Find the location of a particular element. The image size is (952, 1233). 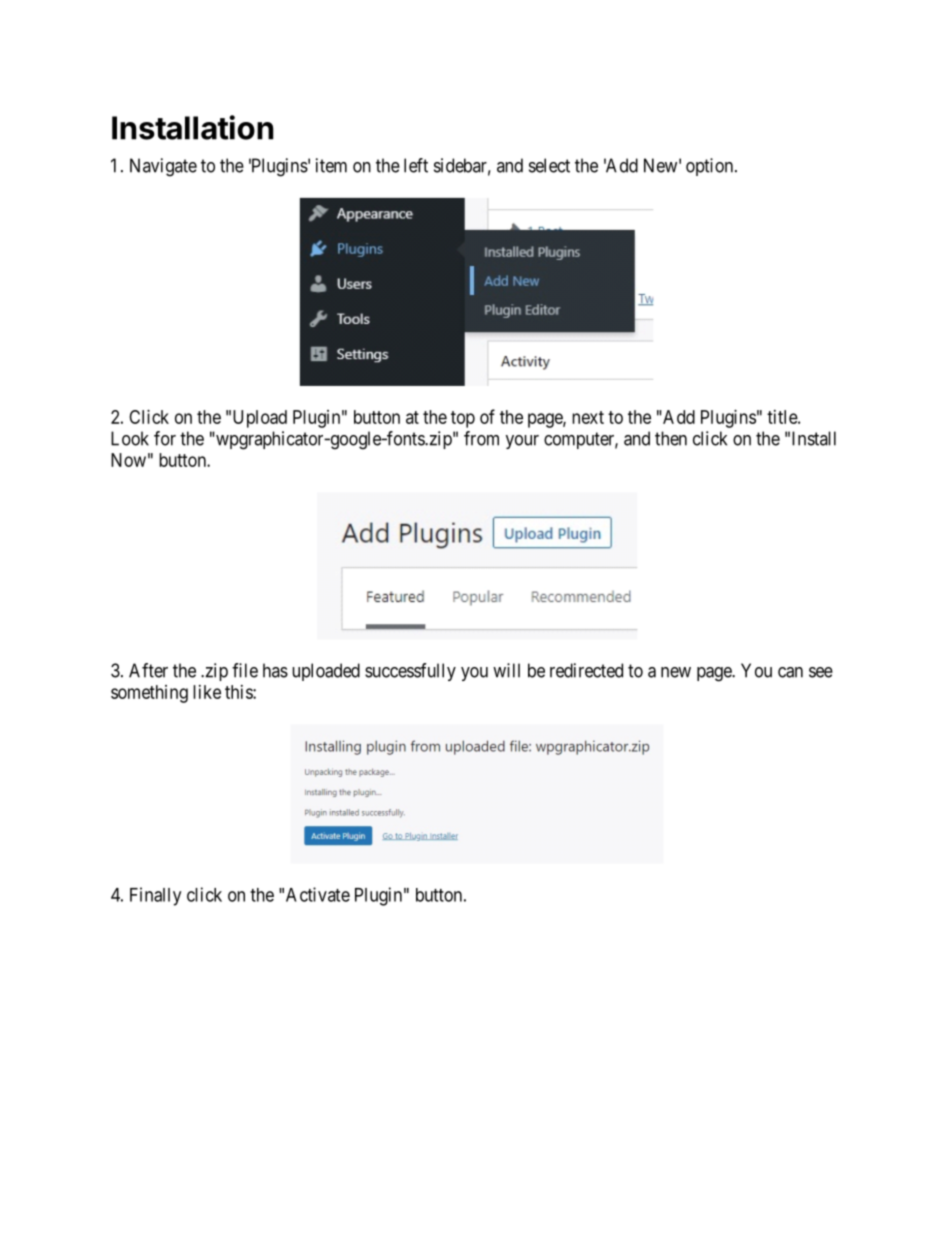

left is located at coordinates (416, 165).
